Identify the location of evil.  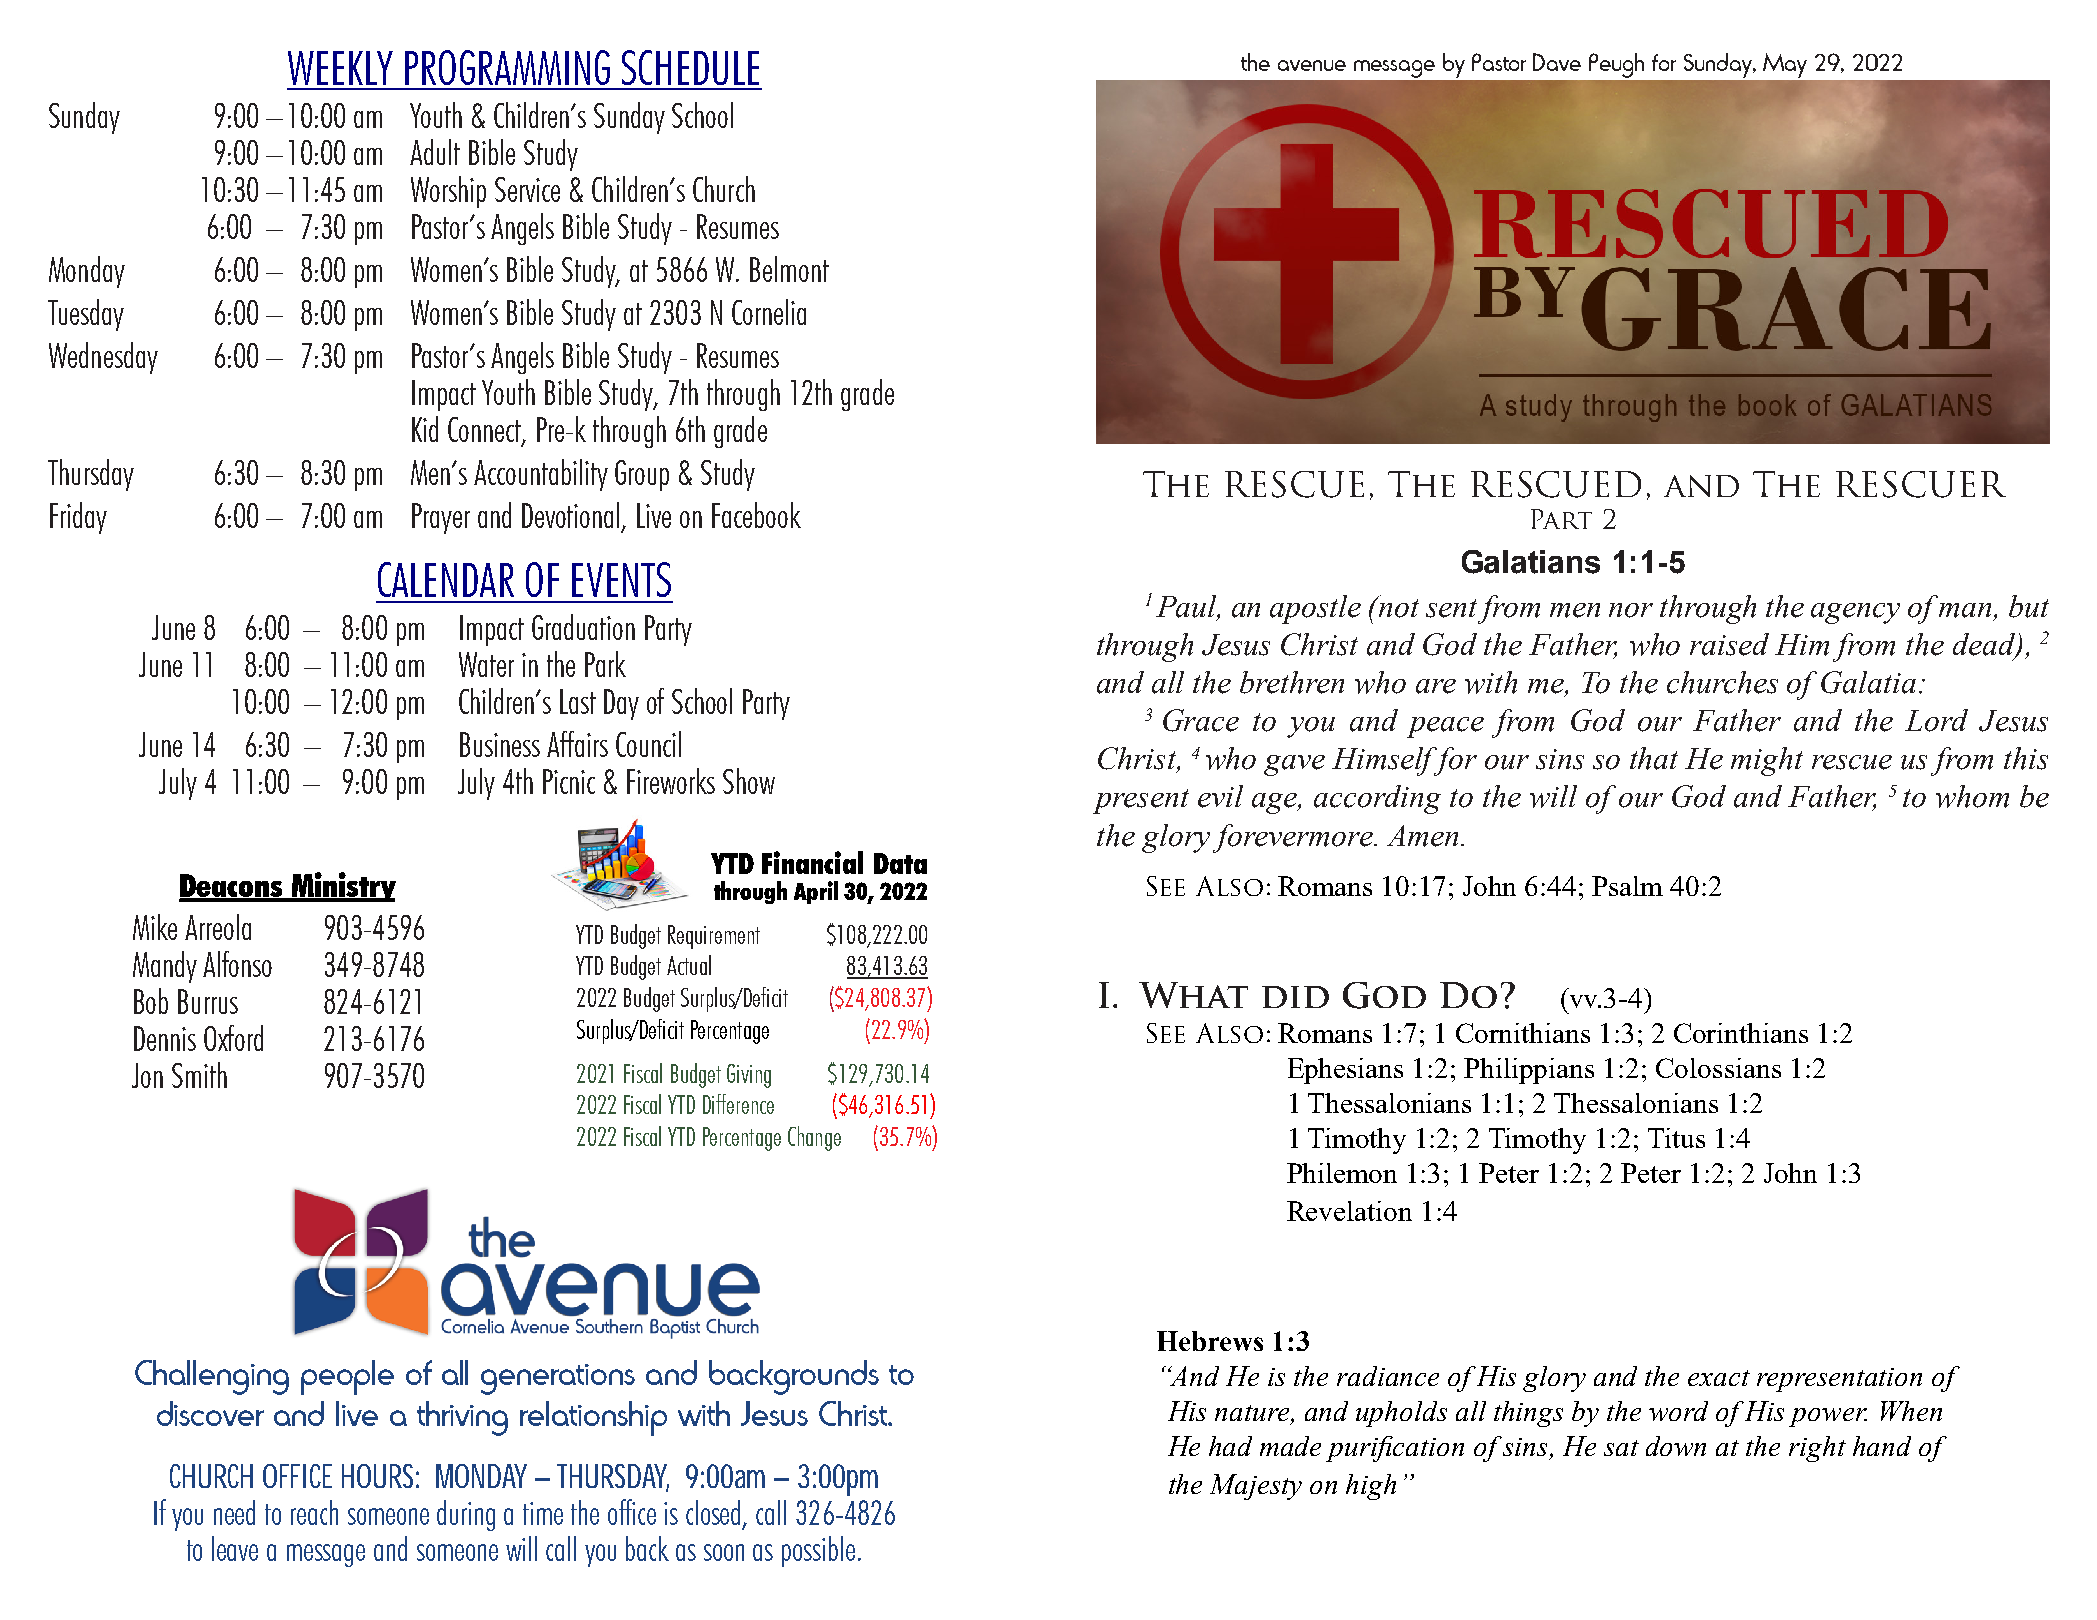
(1220, 796).
